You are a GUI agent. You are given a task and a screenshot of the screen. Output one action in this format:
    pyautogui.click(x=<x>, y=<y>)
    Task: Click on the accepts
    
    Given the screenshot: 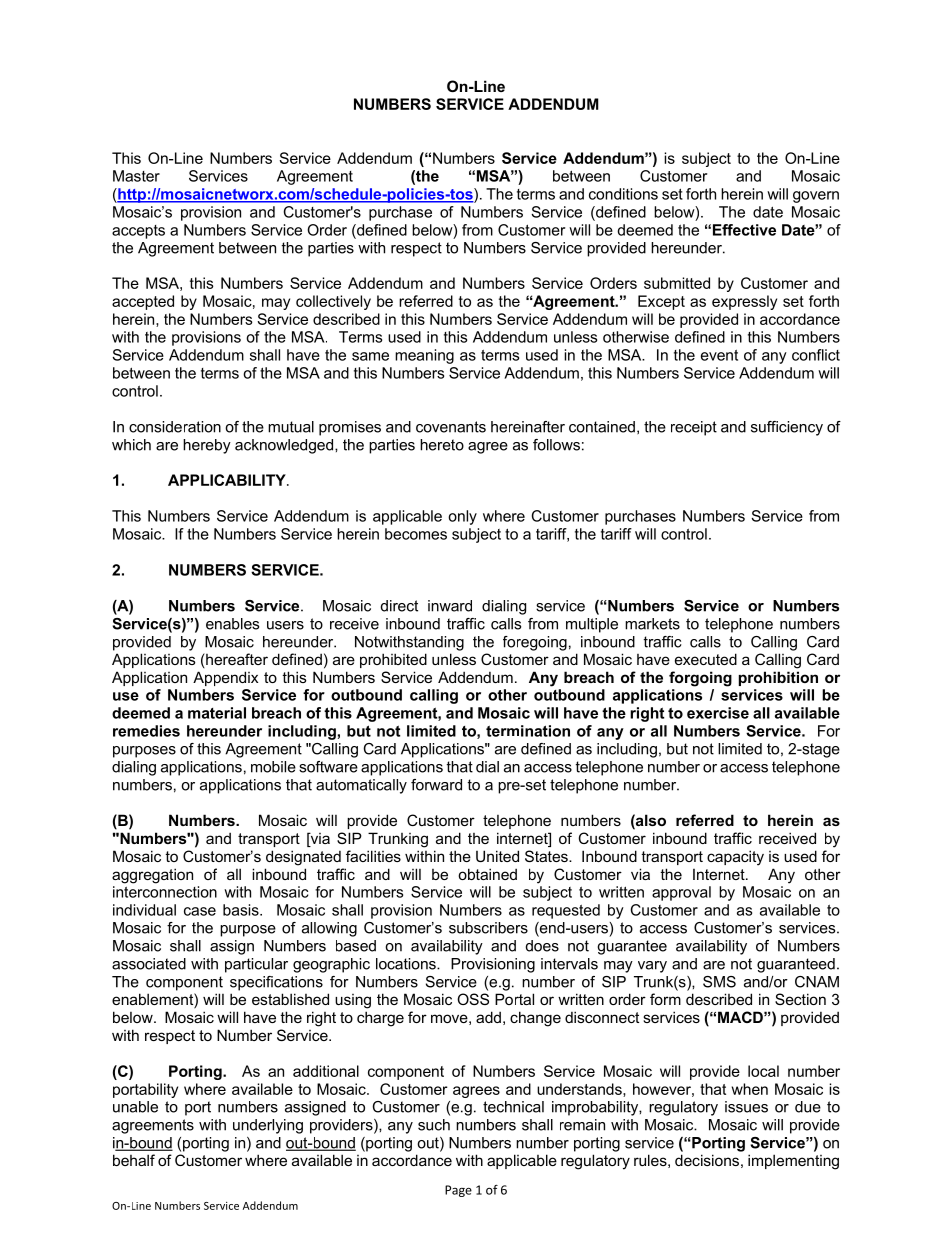 What is the action you would take?
    pyautogui.click(x=138, y=232)
